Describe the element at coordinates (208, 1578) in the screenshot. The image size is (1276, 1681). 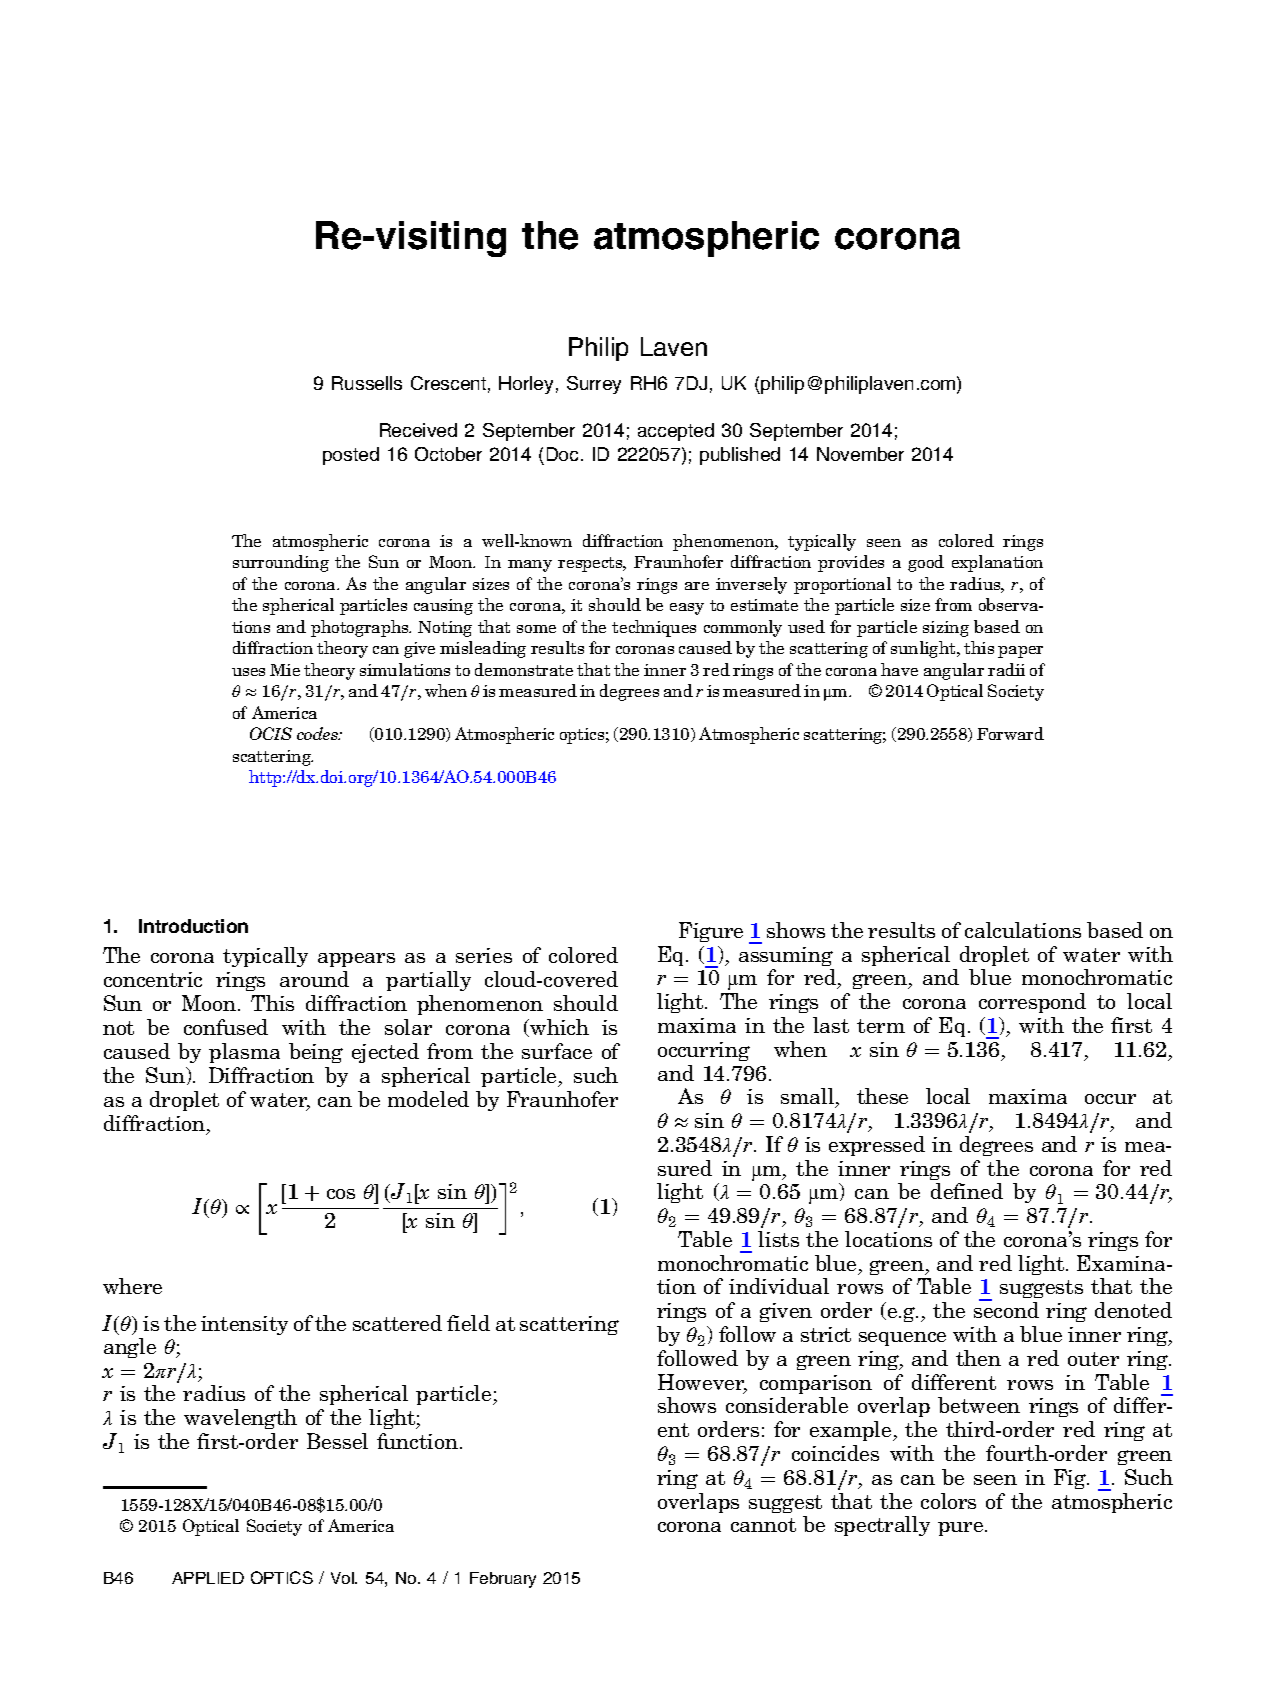
I see `APPLIED` at that location.
